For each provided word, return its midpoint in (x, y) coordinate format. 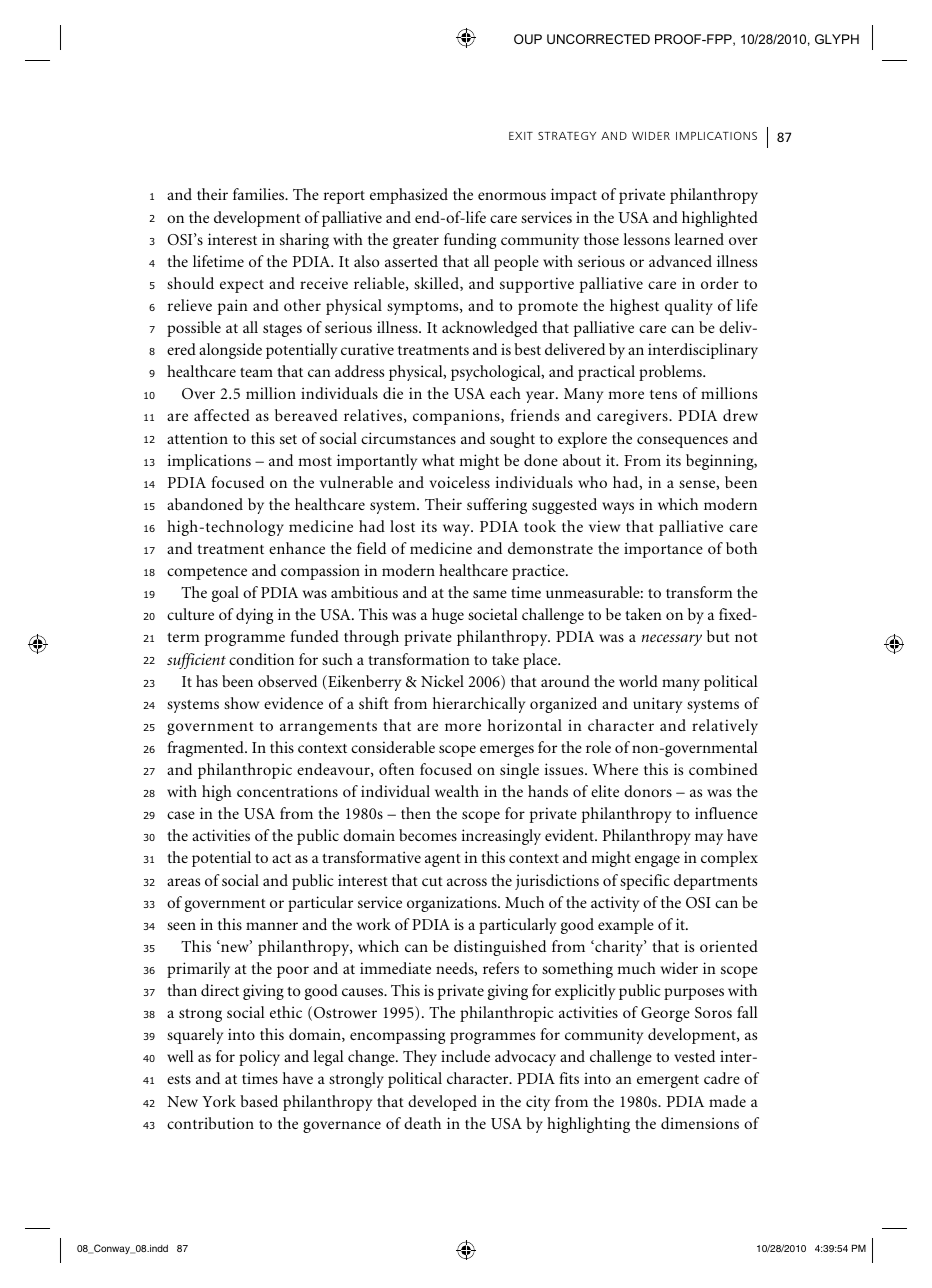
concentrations (287, 791)
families (260, 194)
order (720, 283)
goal (225, 594)
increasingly (501, 837)
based (259, 1101)
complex (729, 859)
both (741, 548)
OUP (528, 39)
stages (282, 330)
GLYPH (837, 39)
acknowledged (490, 329)
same (490, 594)
